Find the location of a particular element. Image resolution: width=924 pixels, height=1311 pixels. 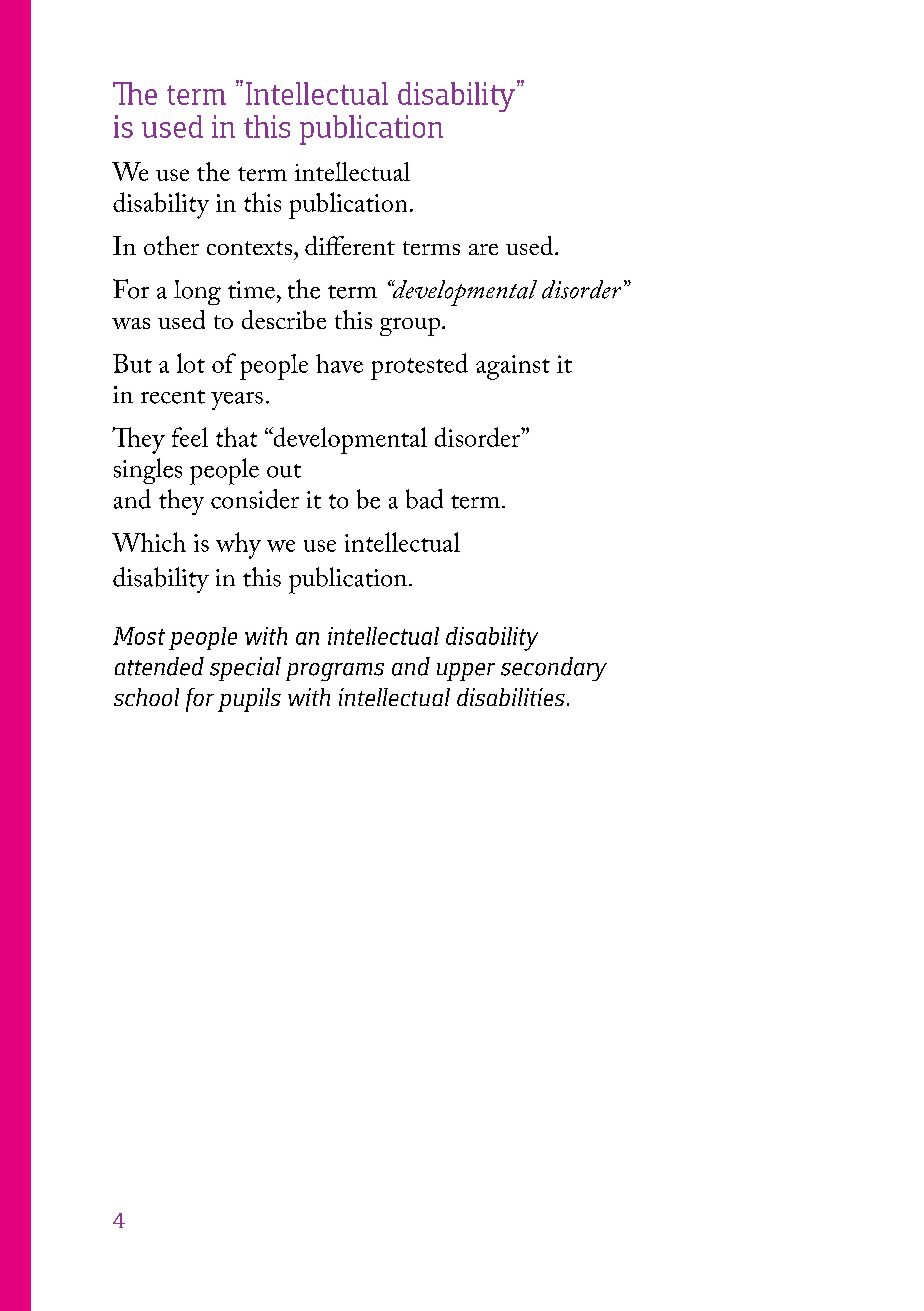

bad is located at coordinates (424, 499).
